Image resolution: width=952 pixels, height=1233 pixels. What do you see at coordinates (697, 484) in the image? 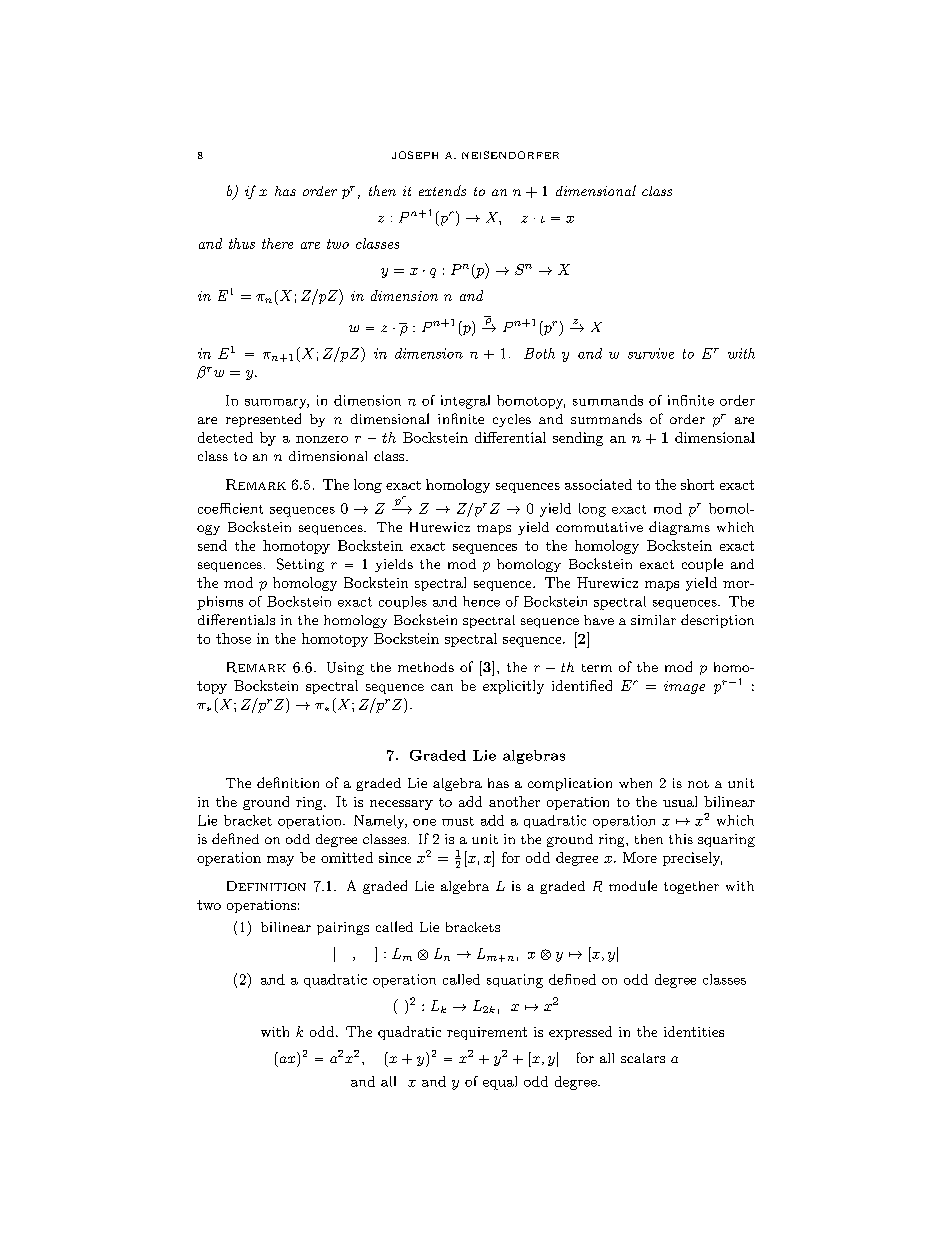
I see `short` at bounding box center [697, 484].
